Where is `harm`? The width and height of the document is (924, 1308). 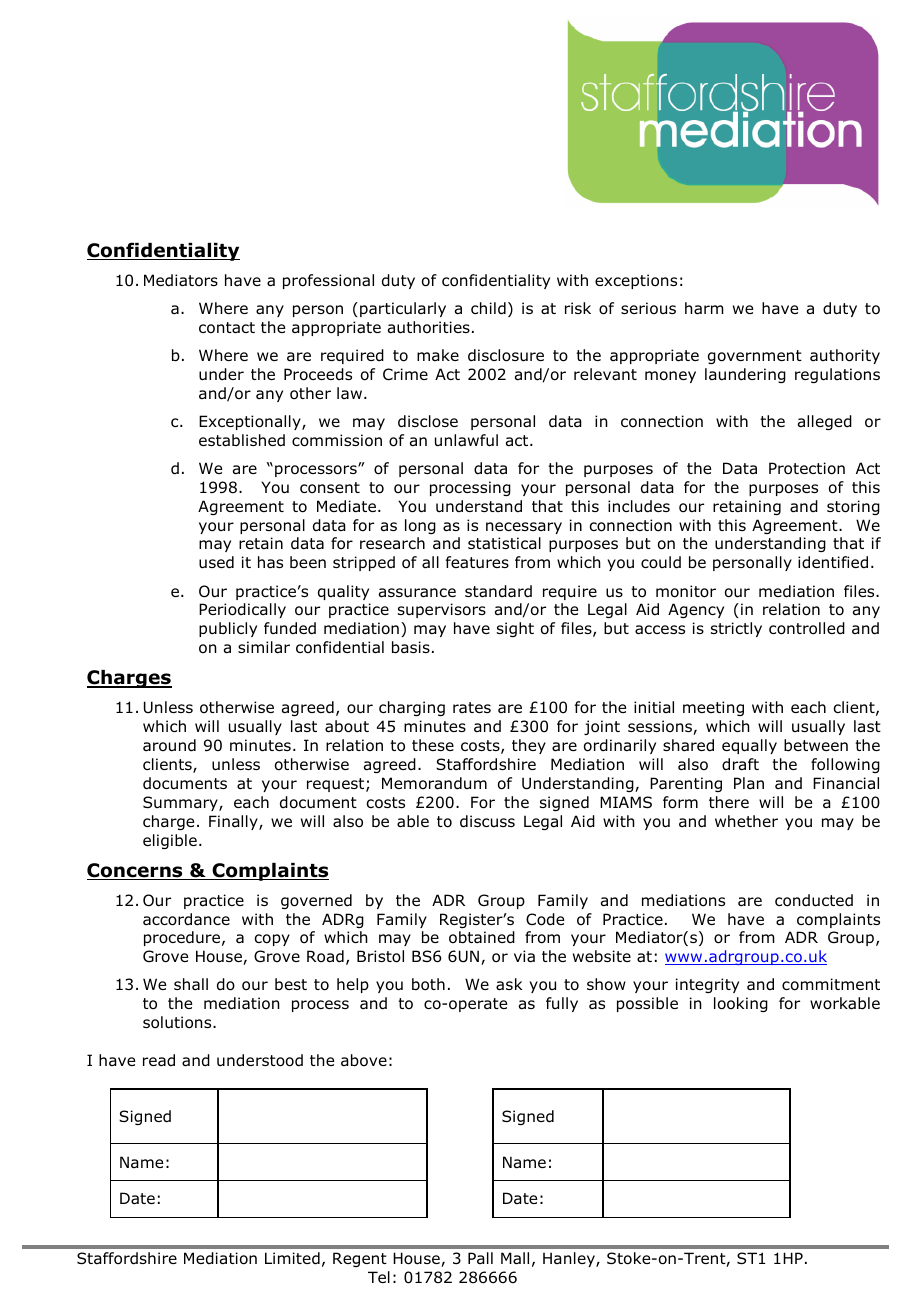
harm is located at coordinates (704, 308).
